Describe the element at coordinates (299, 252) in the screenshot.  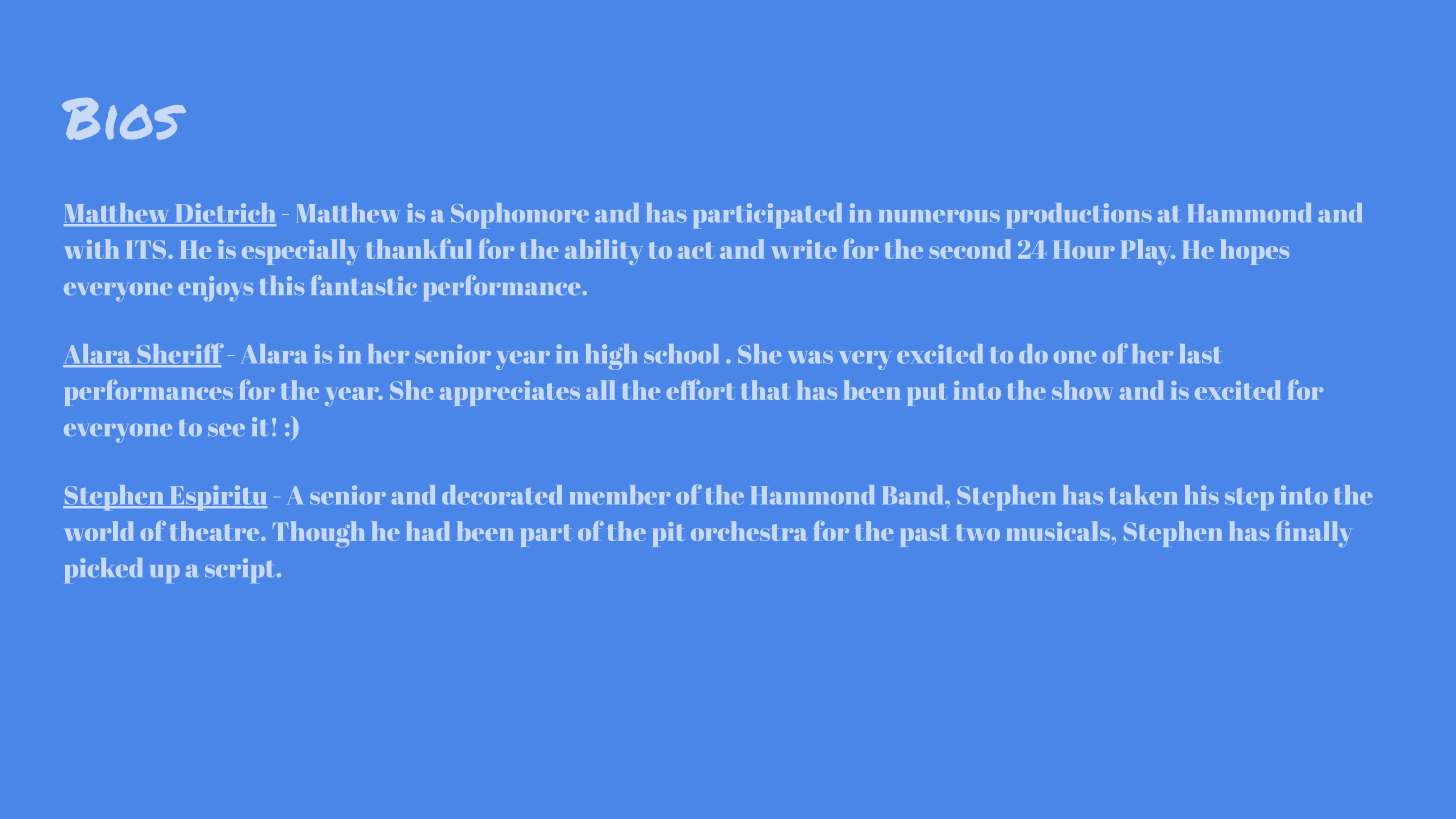
I see `especially` at that location.
